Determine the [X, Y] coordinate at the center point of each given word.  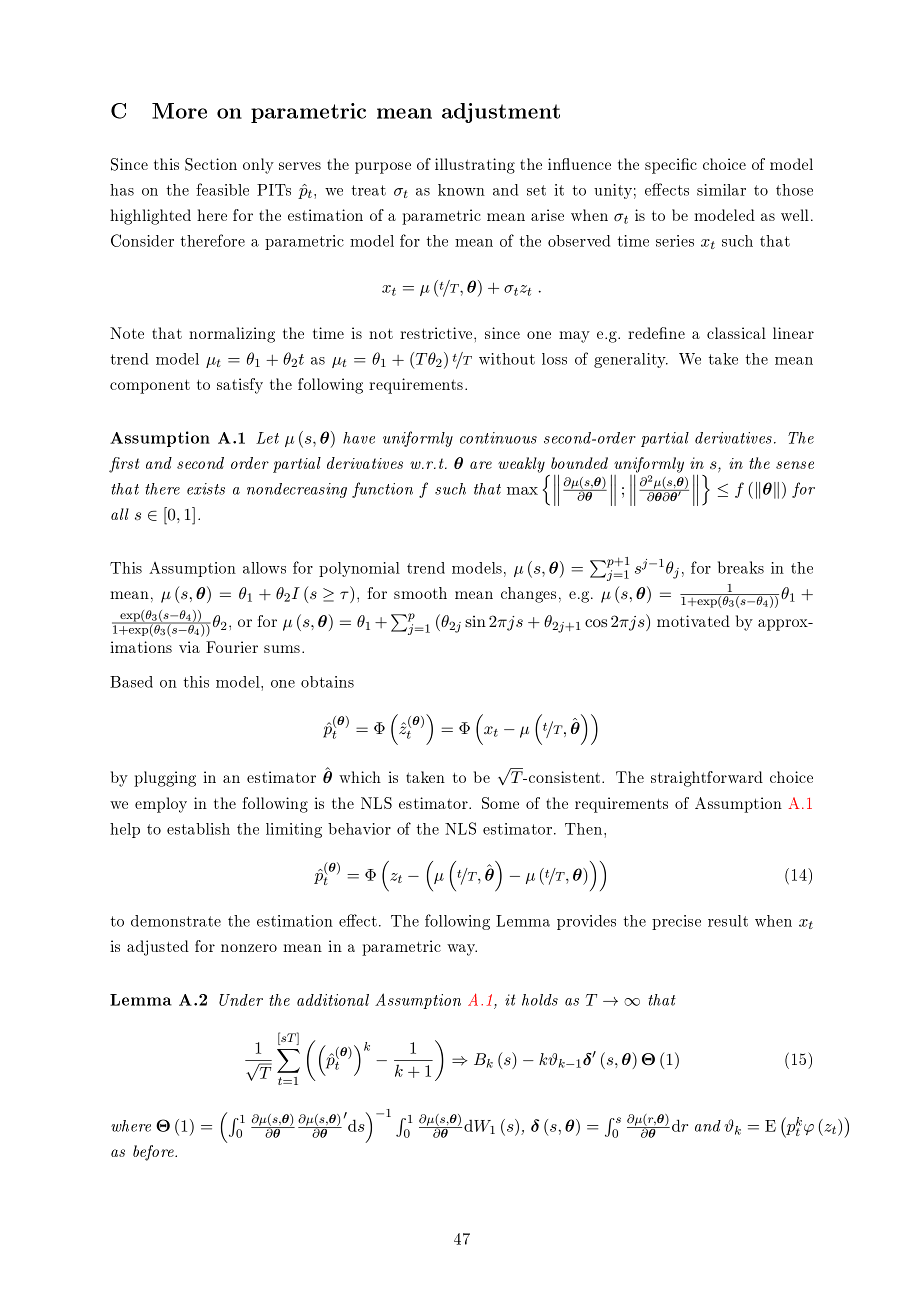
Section [211, 164]
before [154, 1153]
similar [721, 190]
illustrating [475, 166]
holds [540, 1000]
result [728, 921]
